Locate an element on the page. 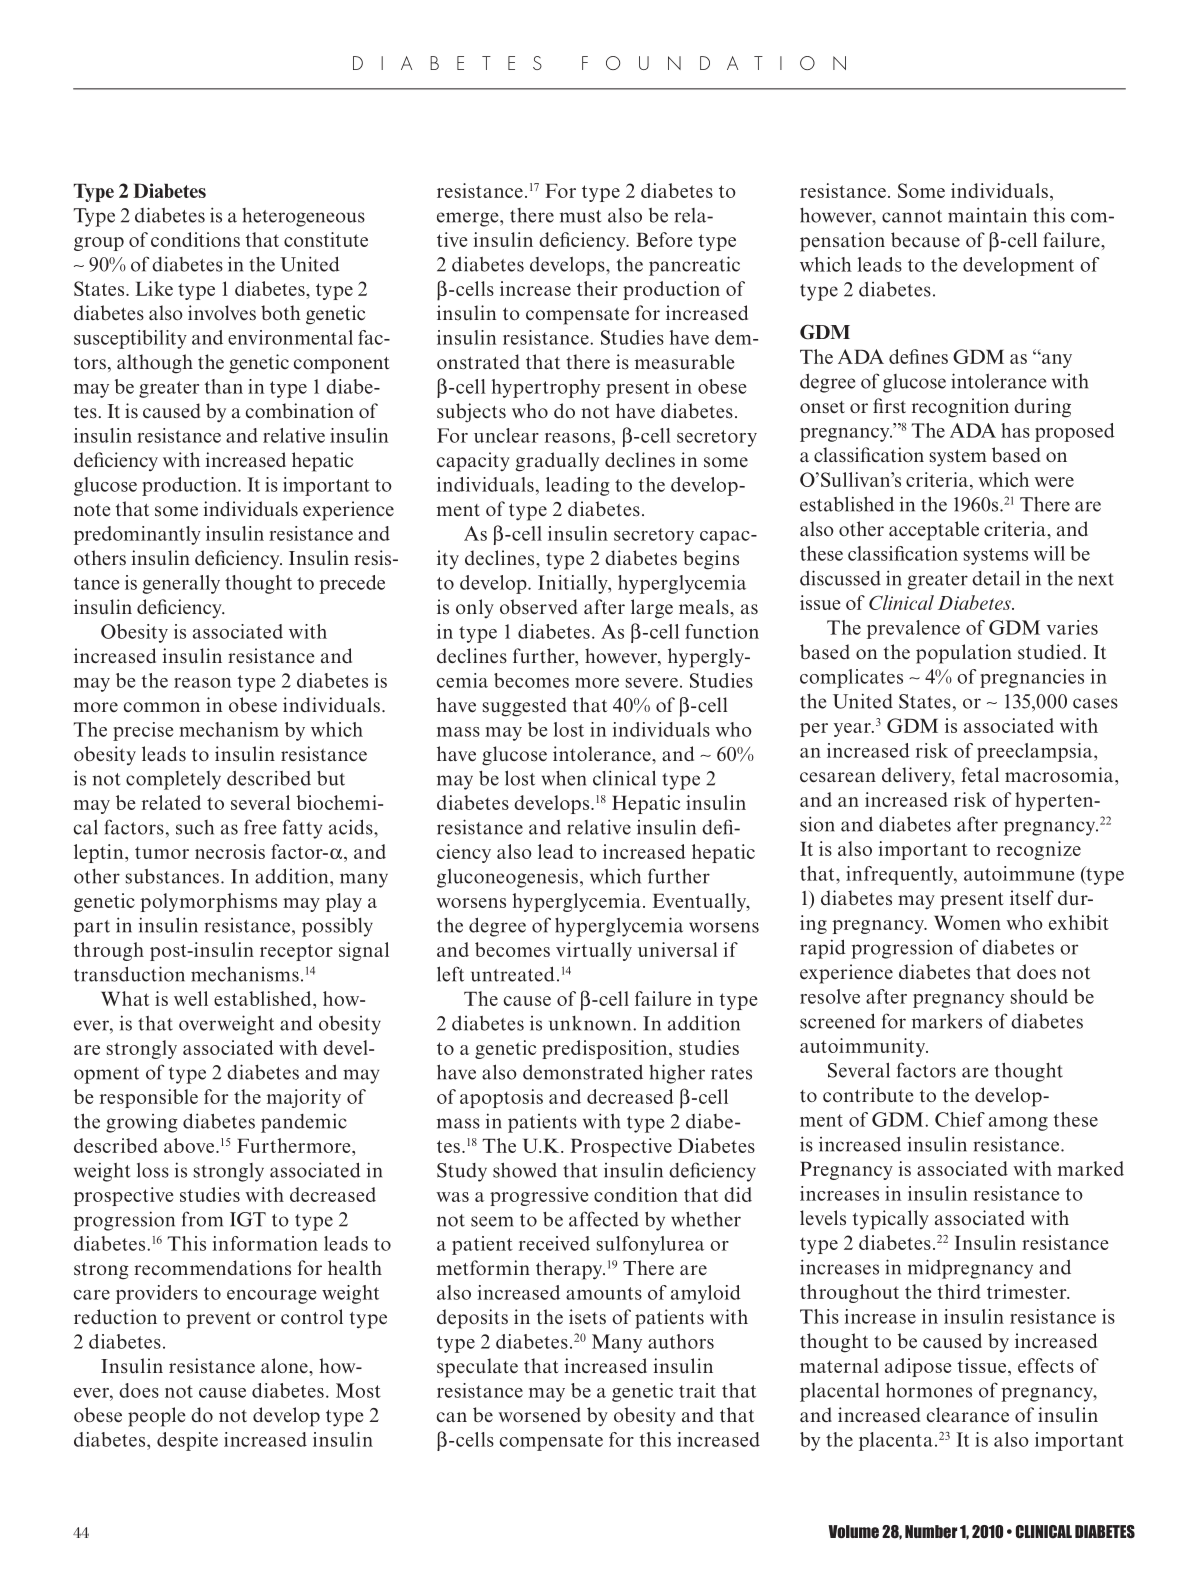 The height and width of the page is (1593, 1199). autoimmune is located at coordinates (1019, 873).
